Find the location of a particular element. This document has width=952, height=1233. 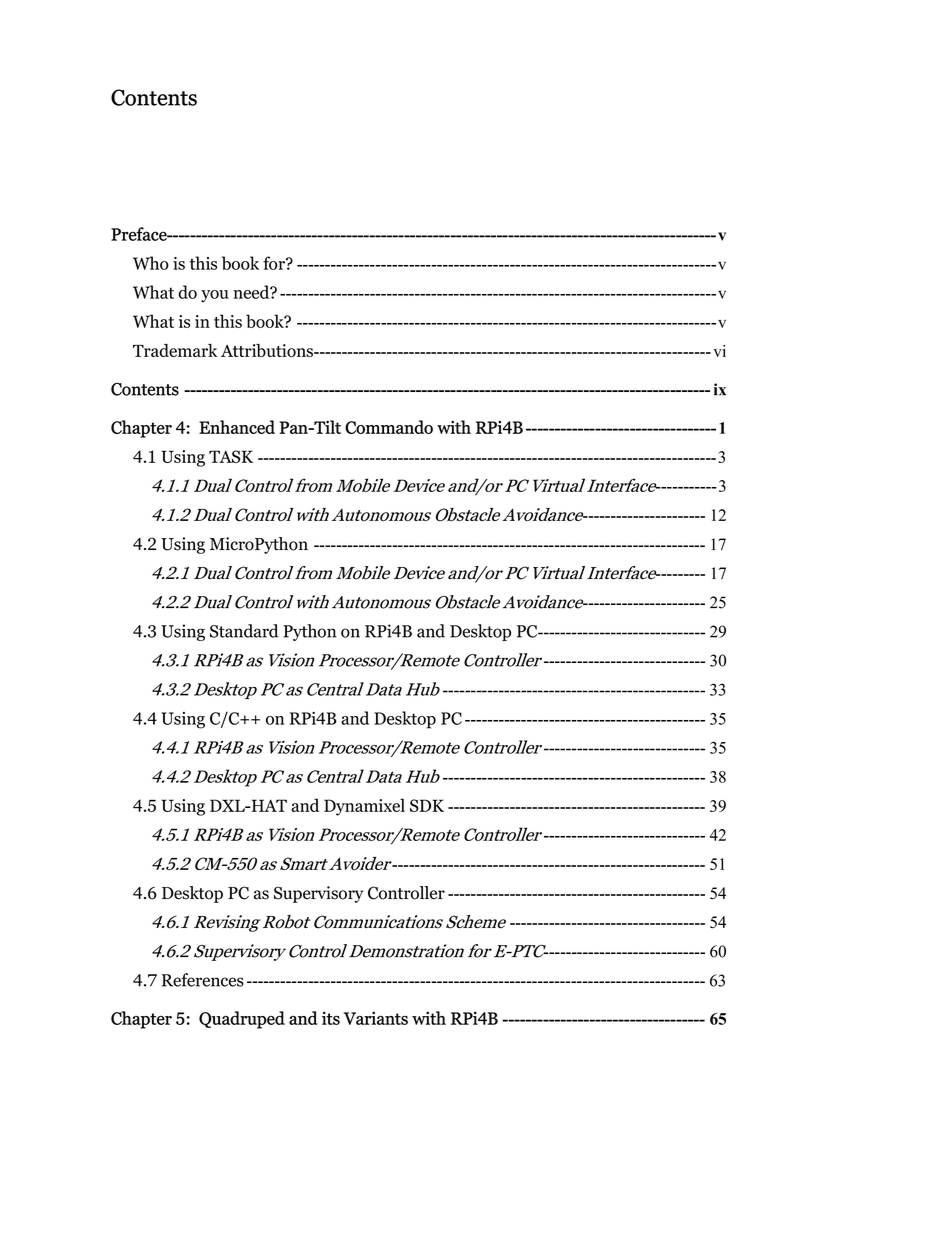

its is located at coordinates (331, 1018).
